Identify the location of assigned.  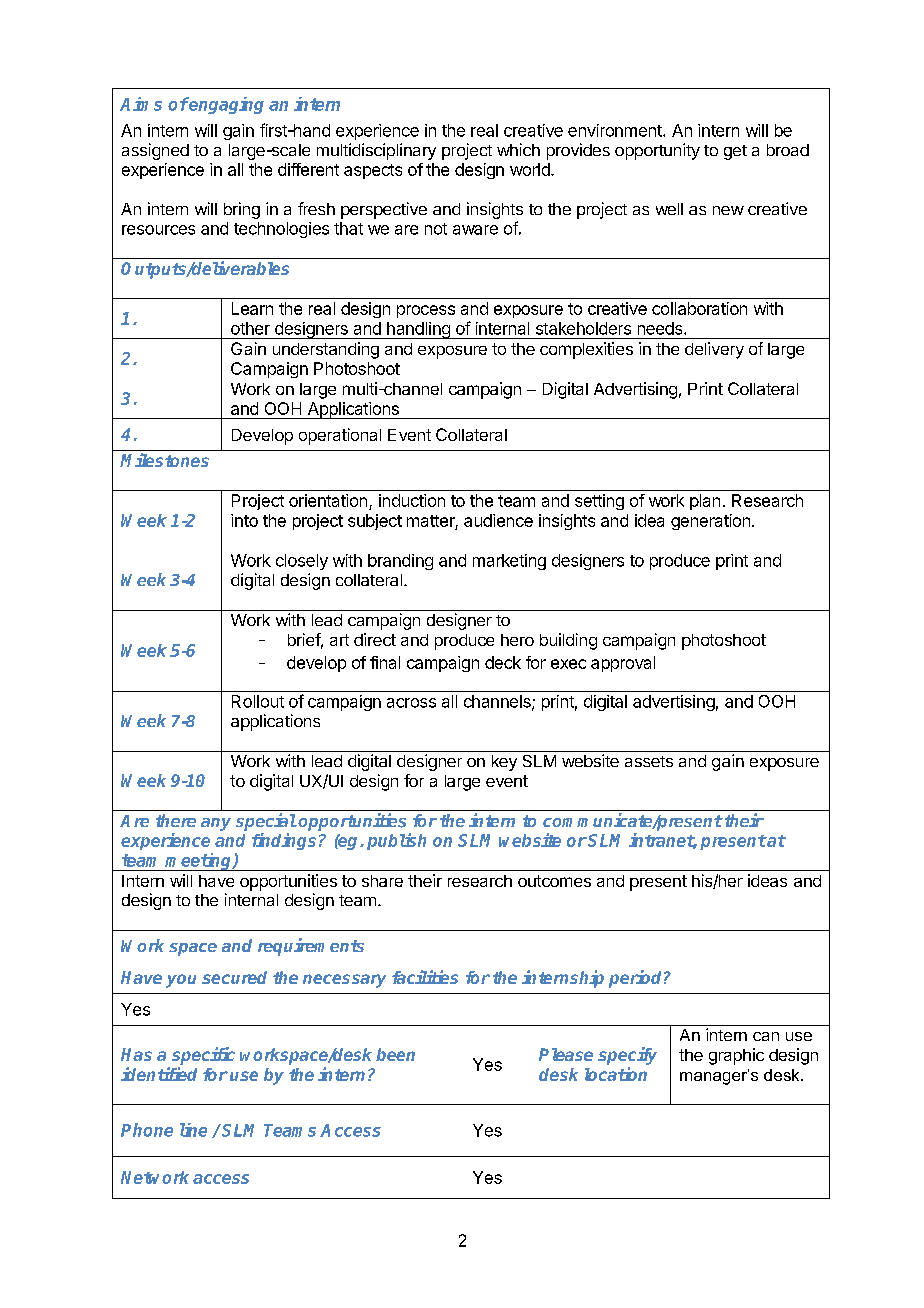
(155, 151).
